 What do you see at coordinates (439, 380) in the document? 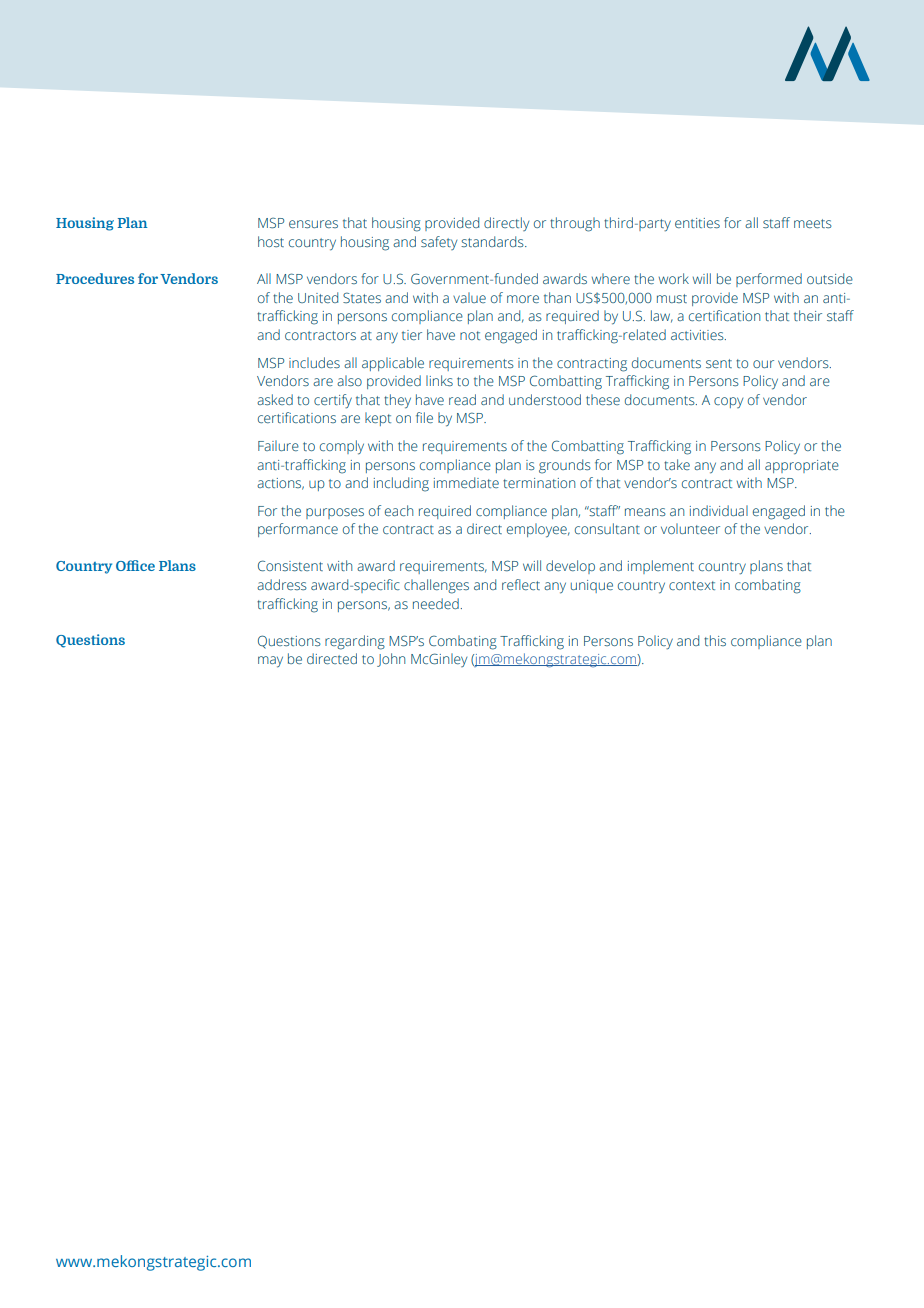
I see `links` at bounding box center [439, 380].
